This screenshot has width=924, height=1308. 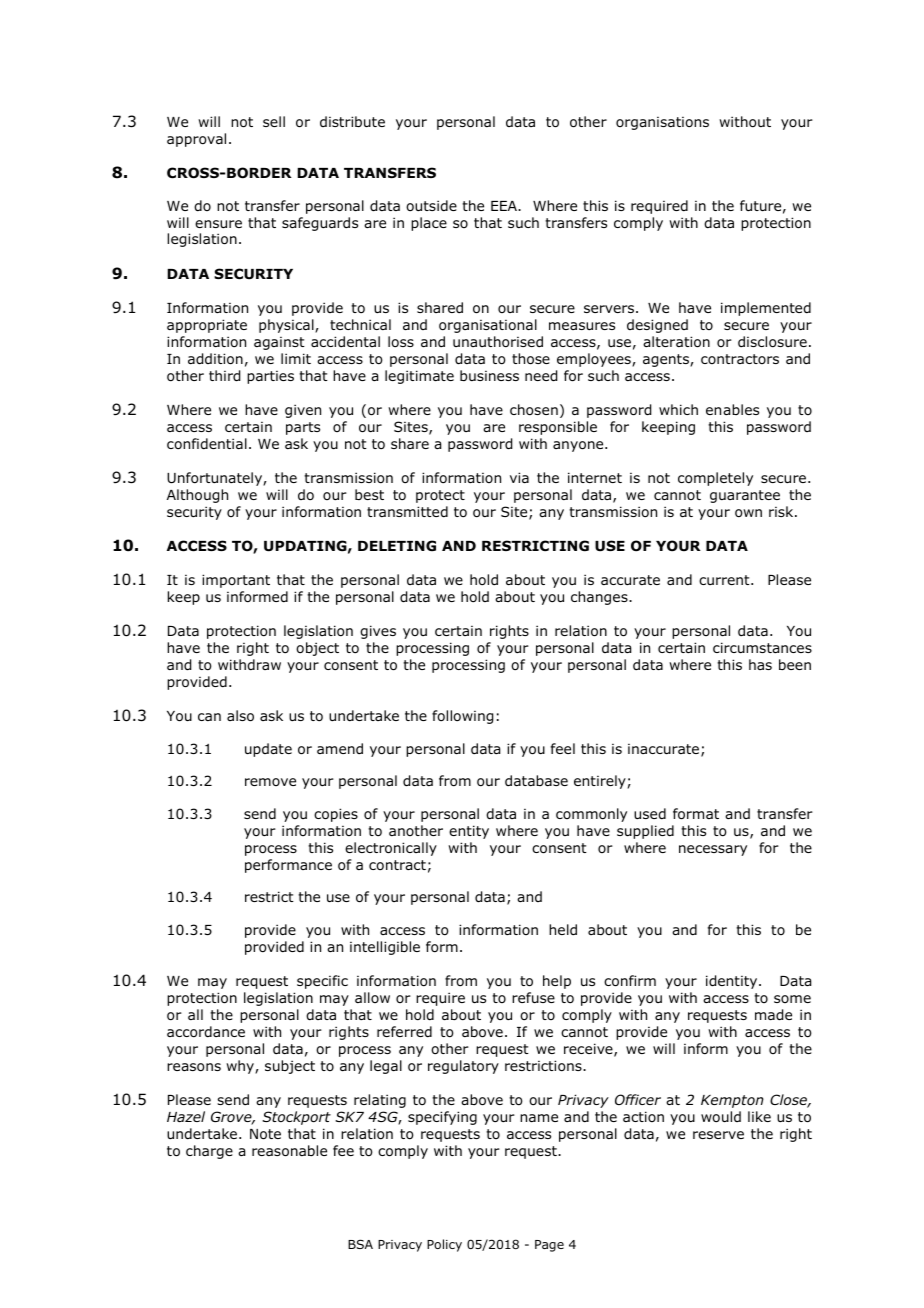 I want to click on EEA, so click(x=505, y=206).
